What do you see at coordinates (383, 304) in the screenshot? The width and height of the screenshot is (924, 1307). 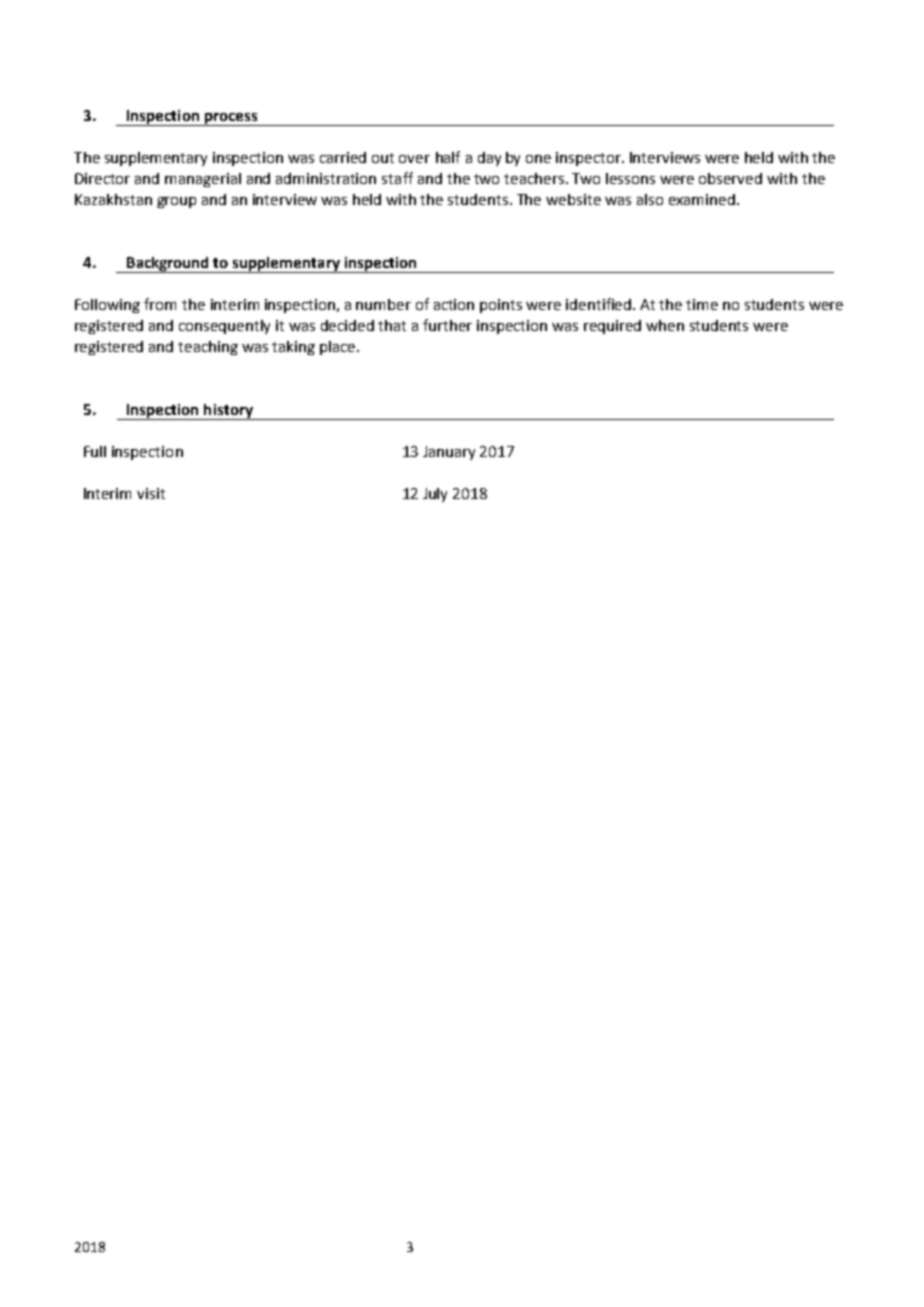 I see `number` at bounding box center [383, 304].
